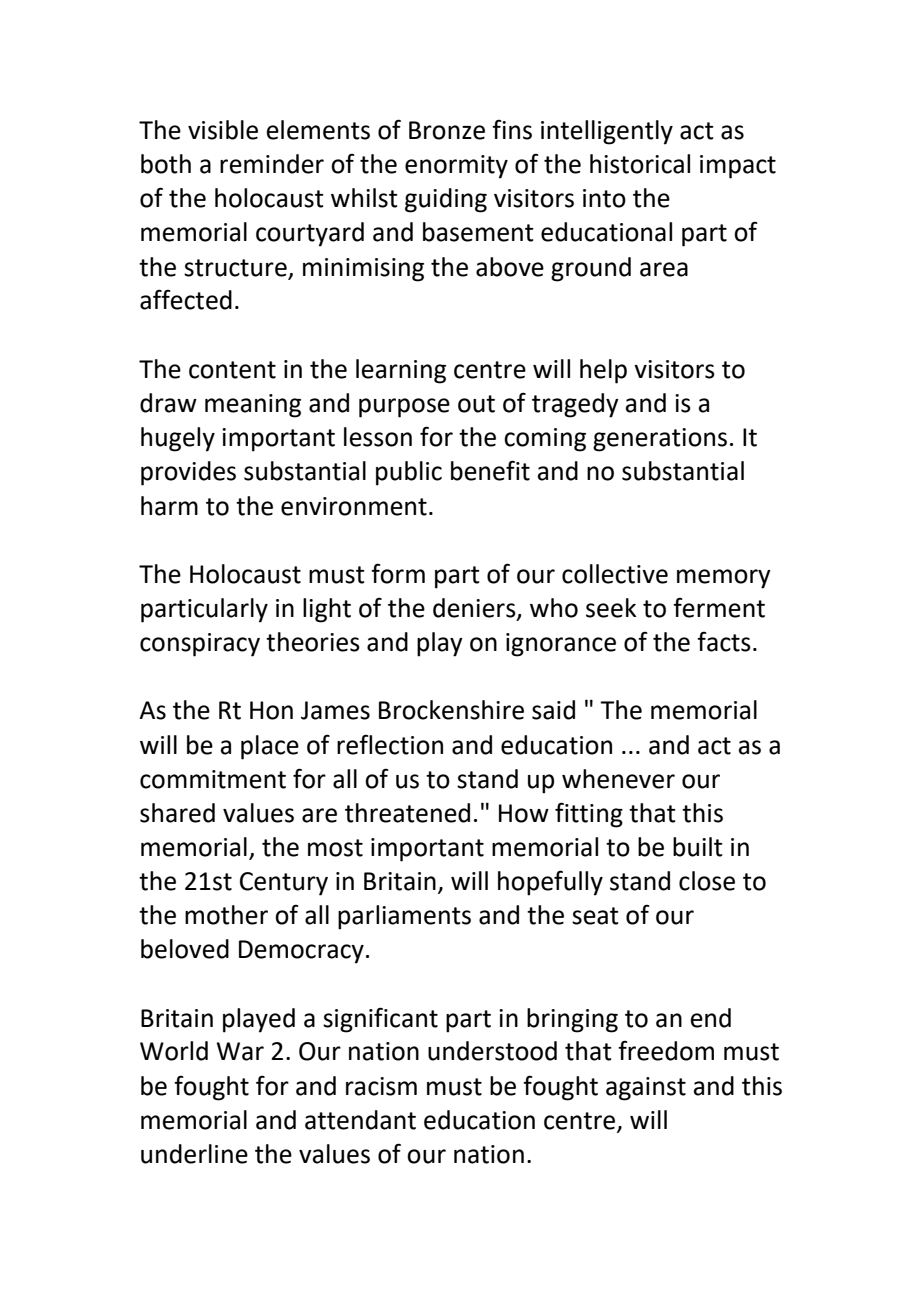 The width and height of the screenshot is (924, 1308). I want to click on generations, so click(660, 440).
